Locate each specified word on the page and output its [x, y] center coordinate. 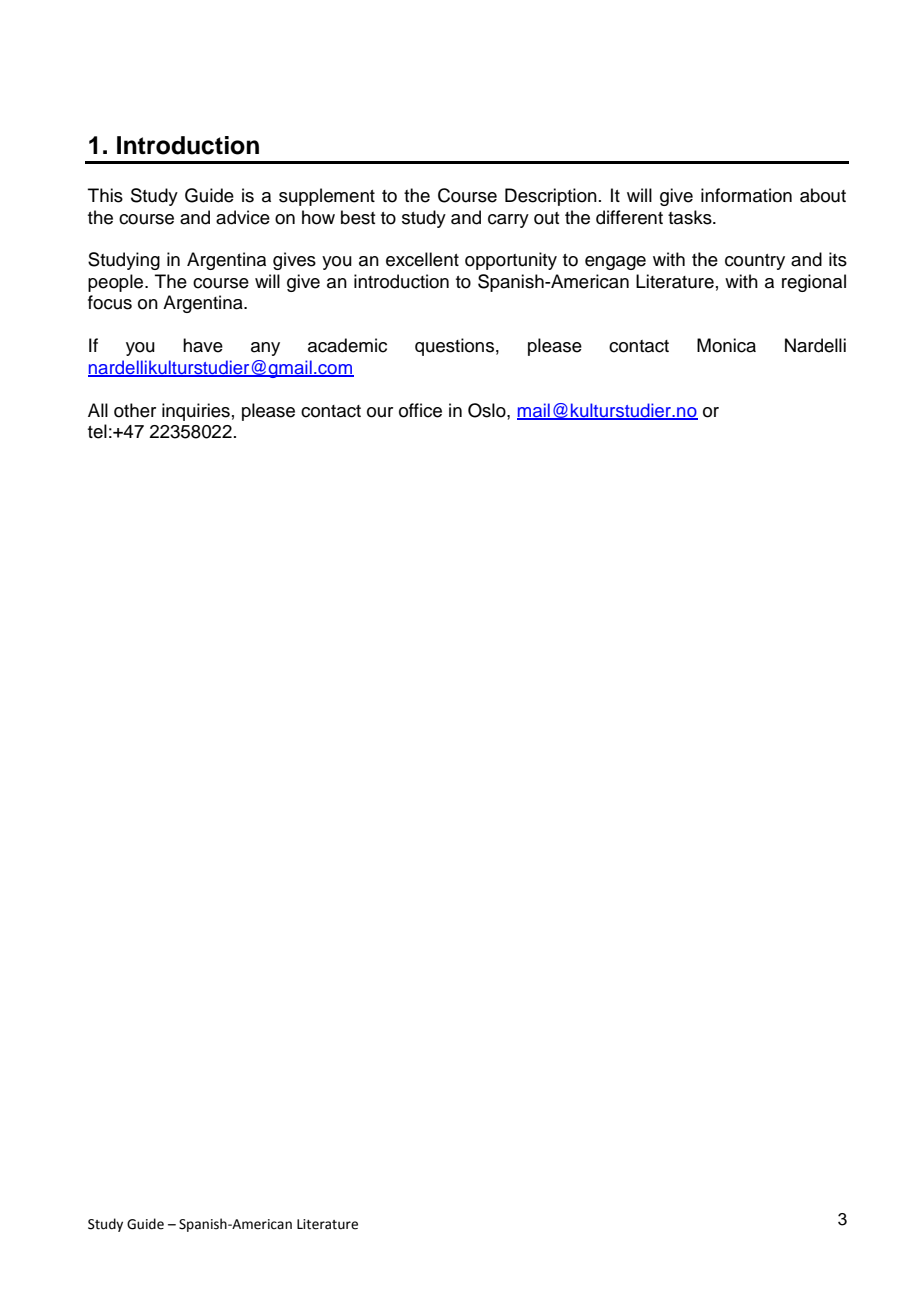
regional [814, 283]
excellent [422, 259]
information [746, 195]
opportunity [511, 261]
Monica [726, 345]
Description [551, 197]
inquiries [196, 412]
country [755, 262]
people [117, 283]
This [105, 195]
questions [454, 347]
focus [110, 302]
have [203, 345]
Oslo [488, 410]
